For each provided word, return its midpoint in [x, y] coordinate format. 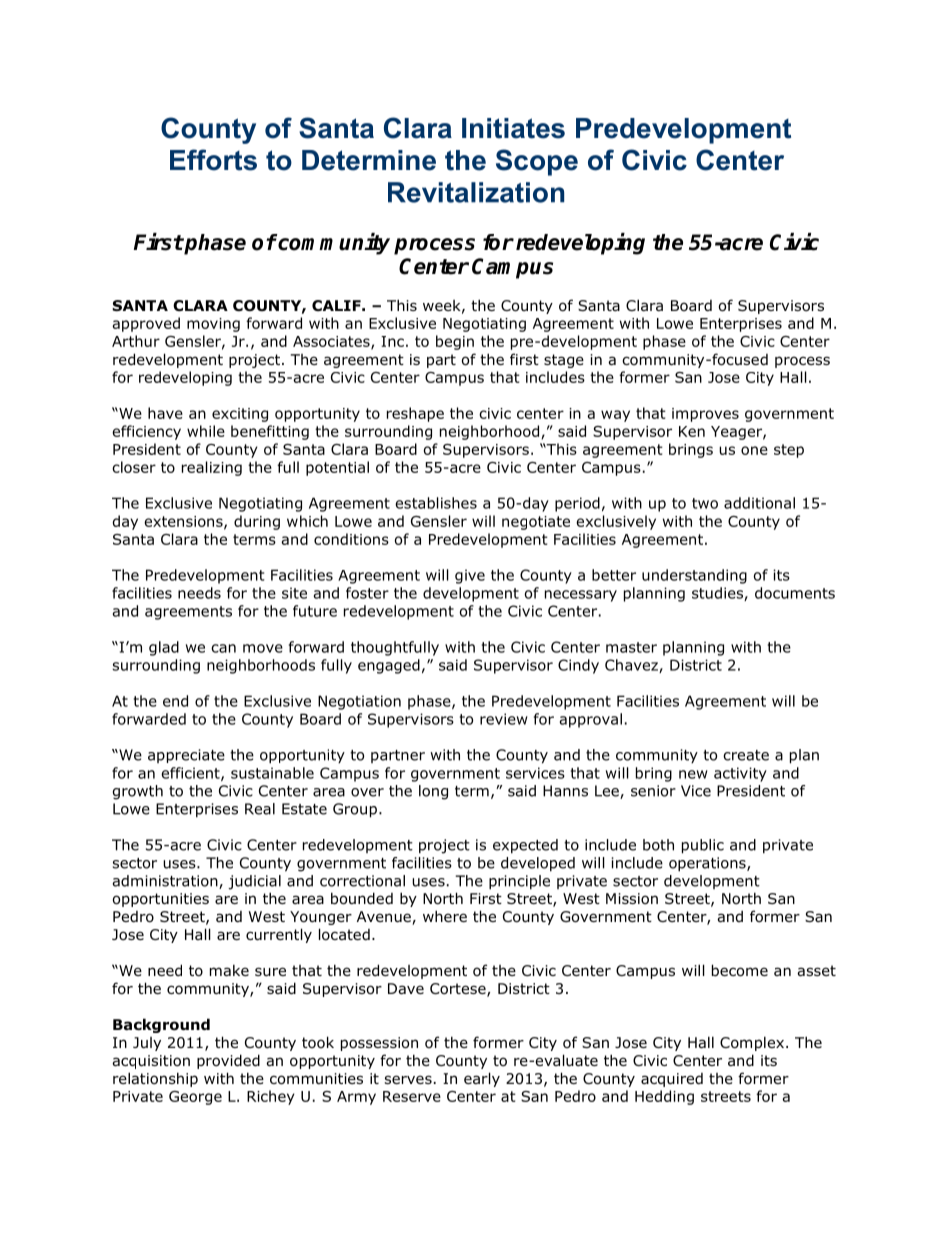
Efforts [213, 160]
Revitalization [476, 192]
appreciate [186, 756]
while [206, 431]
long [433, 792]
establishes [436, 503]
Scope [537, 162]
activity [740, 774]
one [754, 450]
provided [228, 1061]
